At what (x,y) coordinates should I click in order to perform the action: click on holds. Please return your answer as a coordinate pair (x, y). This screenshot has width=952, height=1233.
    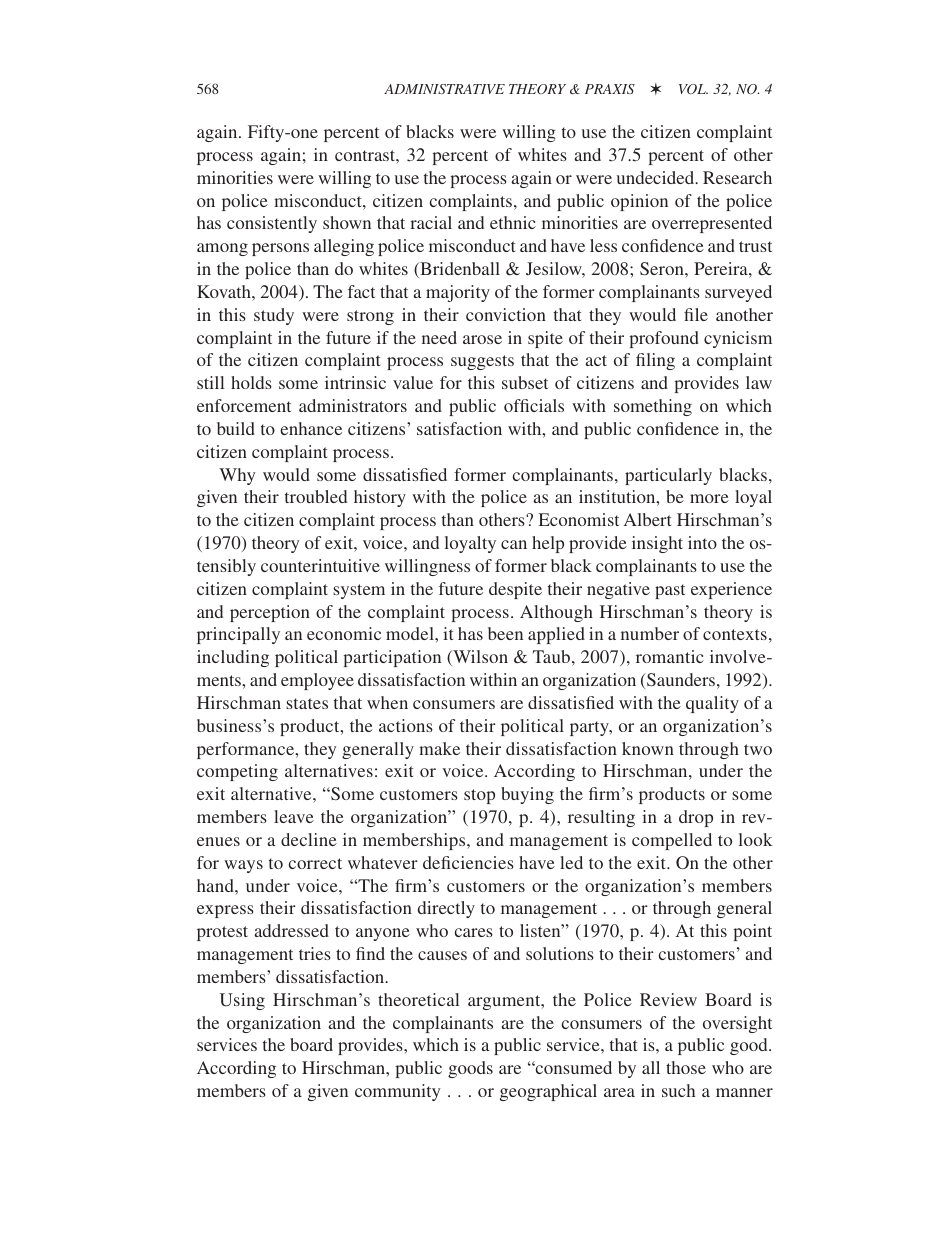
    Looking at the image, I should click on (251, 382).
